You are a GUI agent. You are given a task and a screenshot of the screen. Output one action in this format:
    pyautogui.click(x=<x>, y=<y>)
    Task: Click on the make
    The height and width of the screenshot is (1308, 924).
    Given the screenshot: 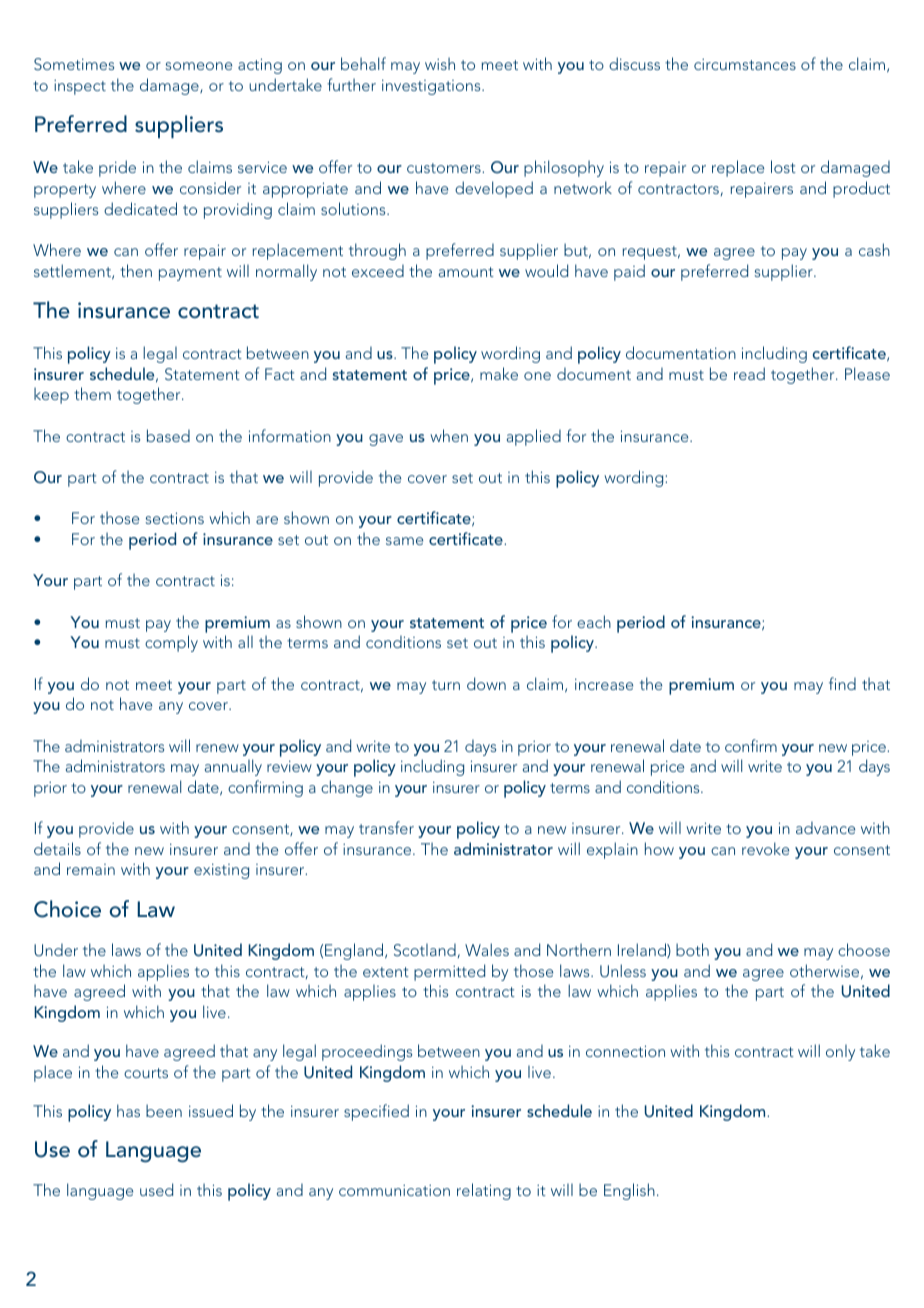 What is the action you would take?
    pyautogui.click(x=499, y=373)
